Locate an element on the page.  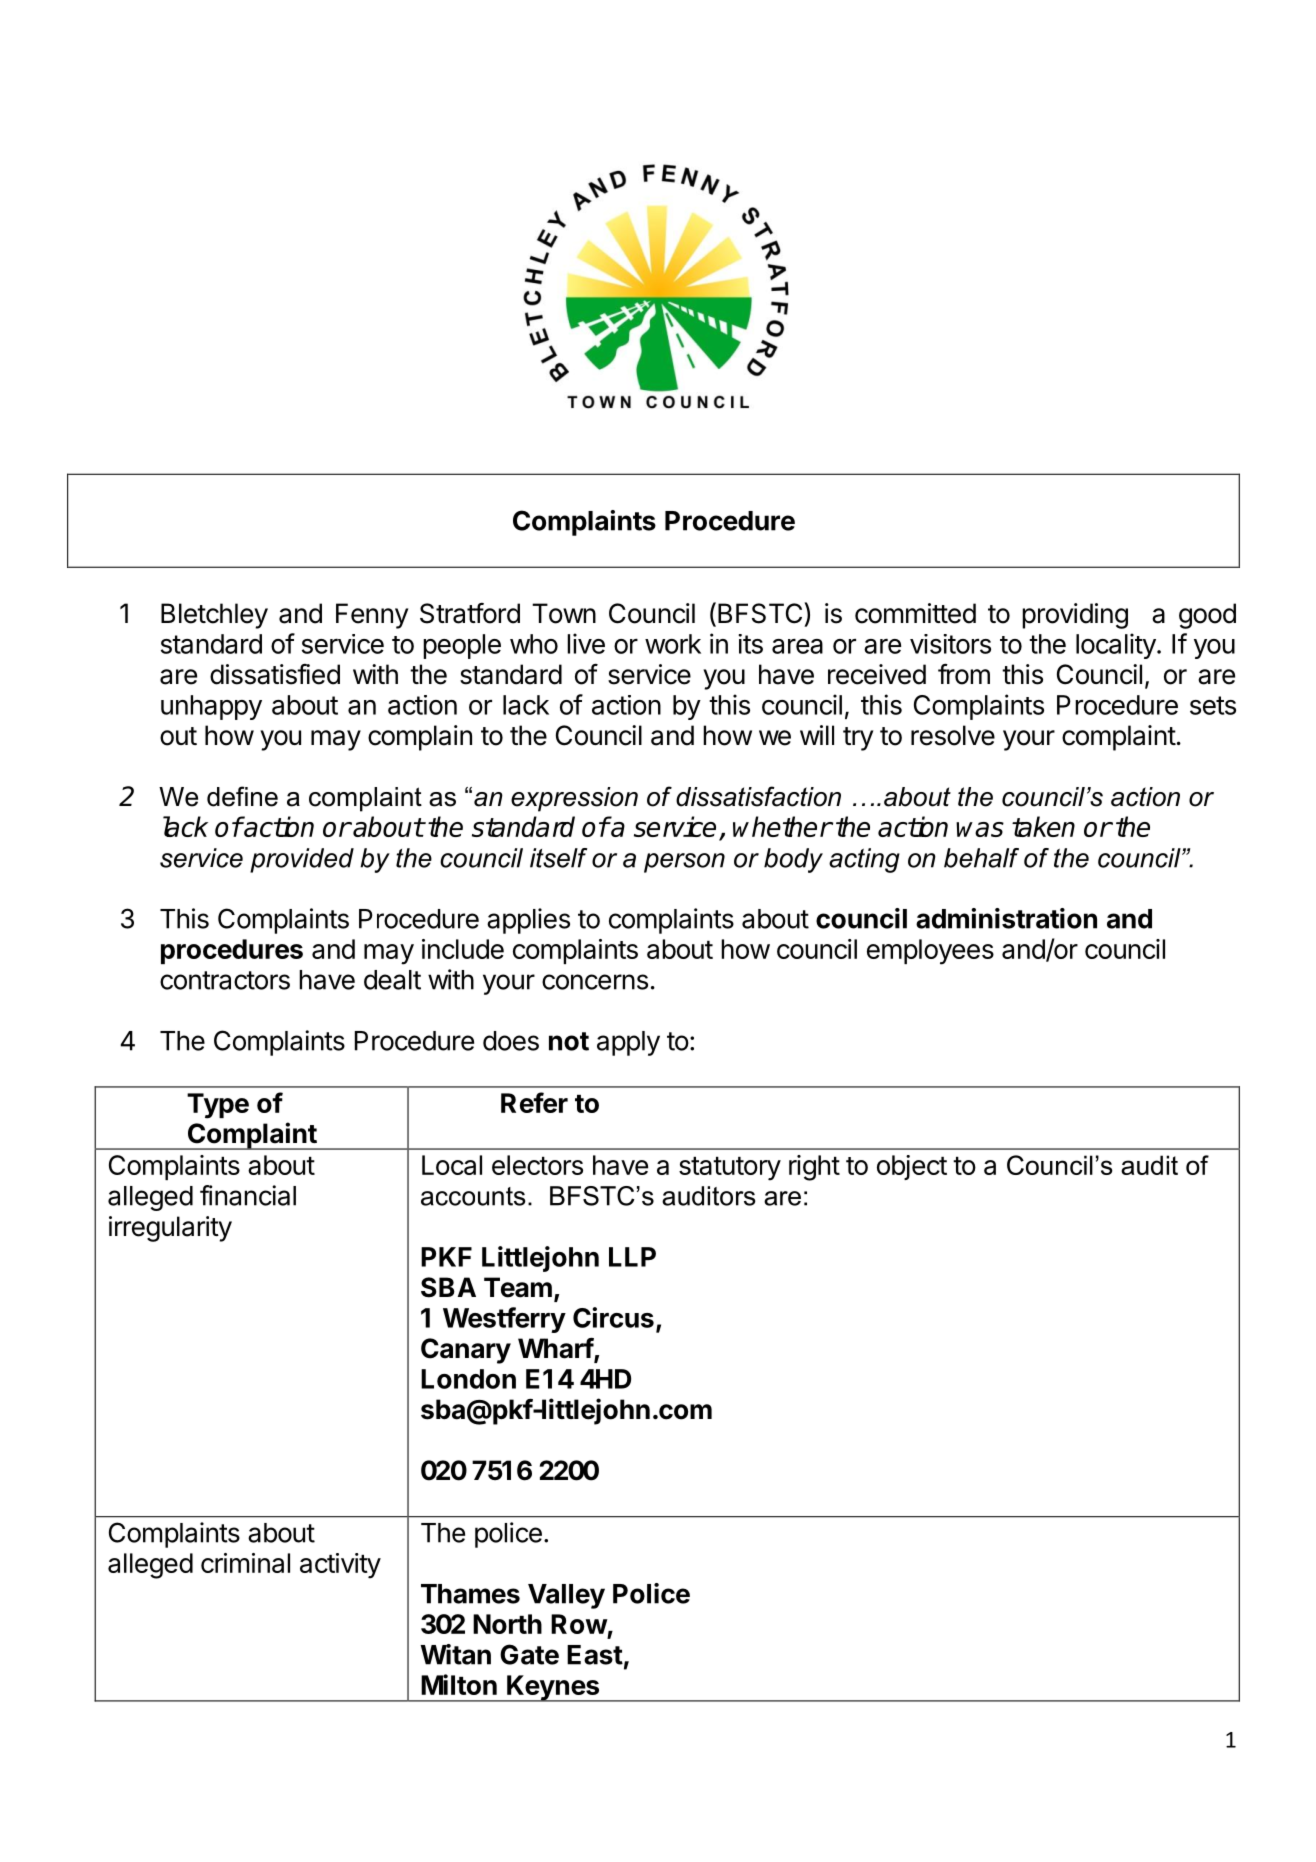
providing is located at coordinates (1075, 616).
